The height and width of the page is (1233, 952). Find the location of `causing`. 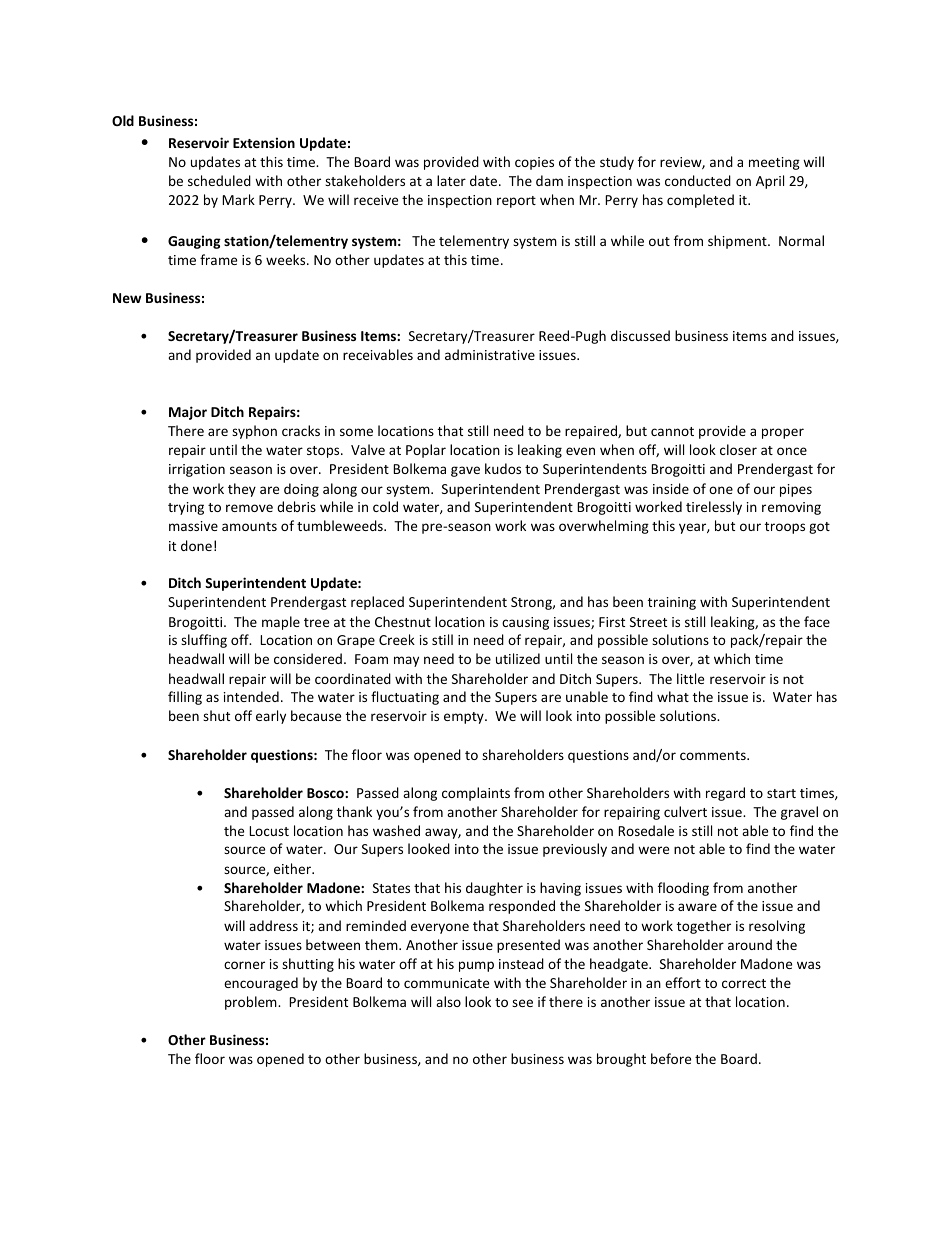

causing is located at coordinates (525, 623).
